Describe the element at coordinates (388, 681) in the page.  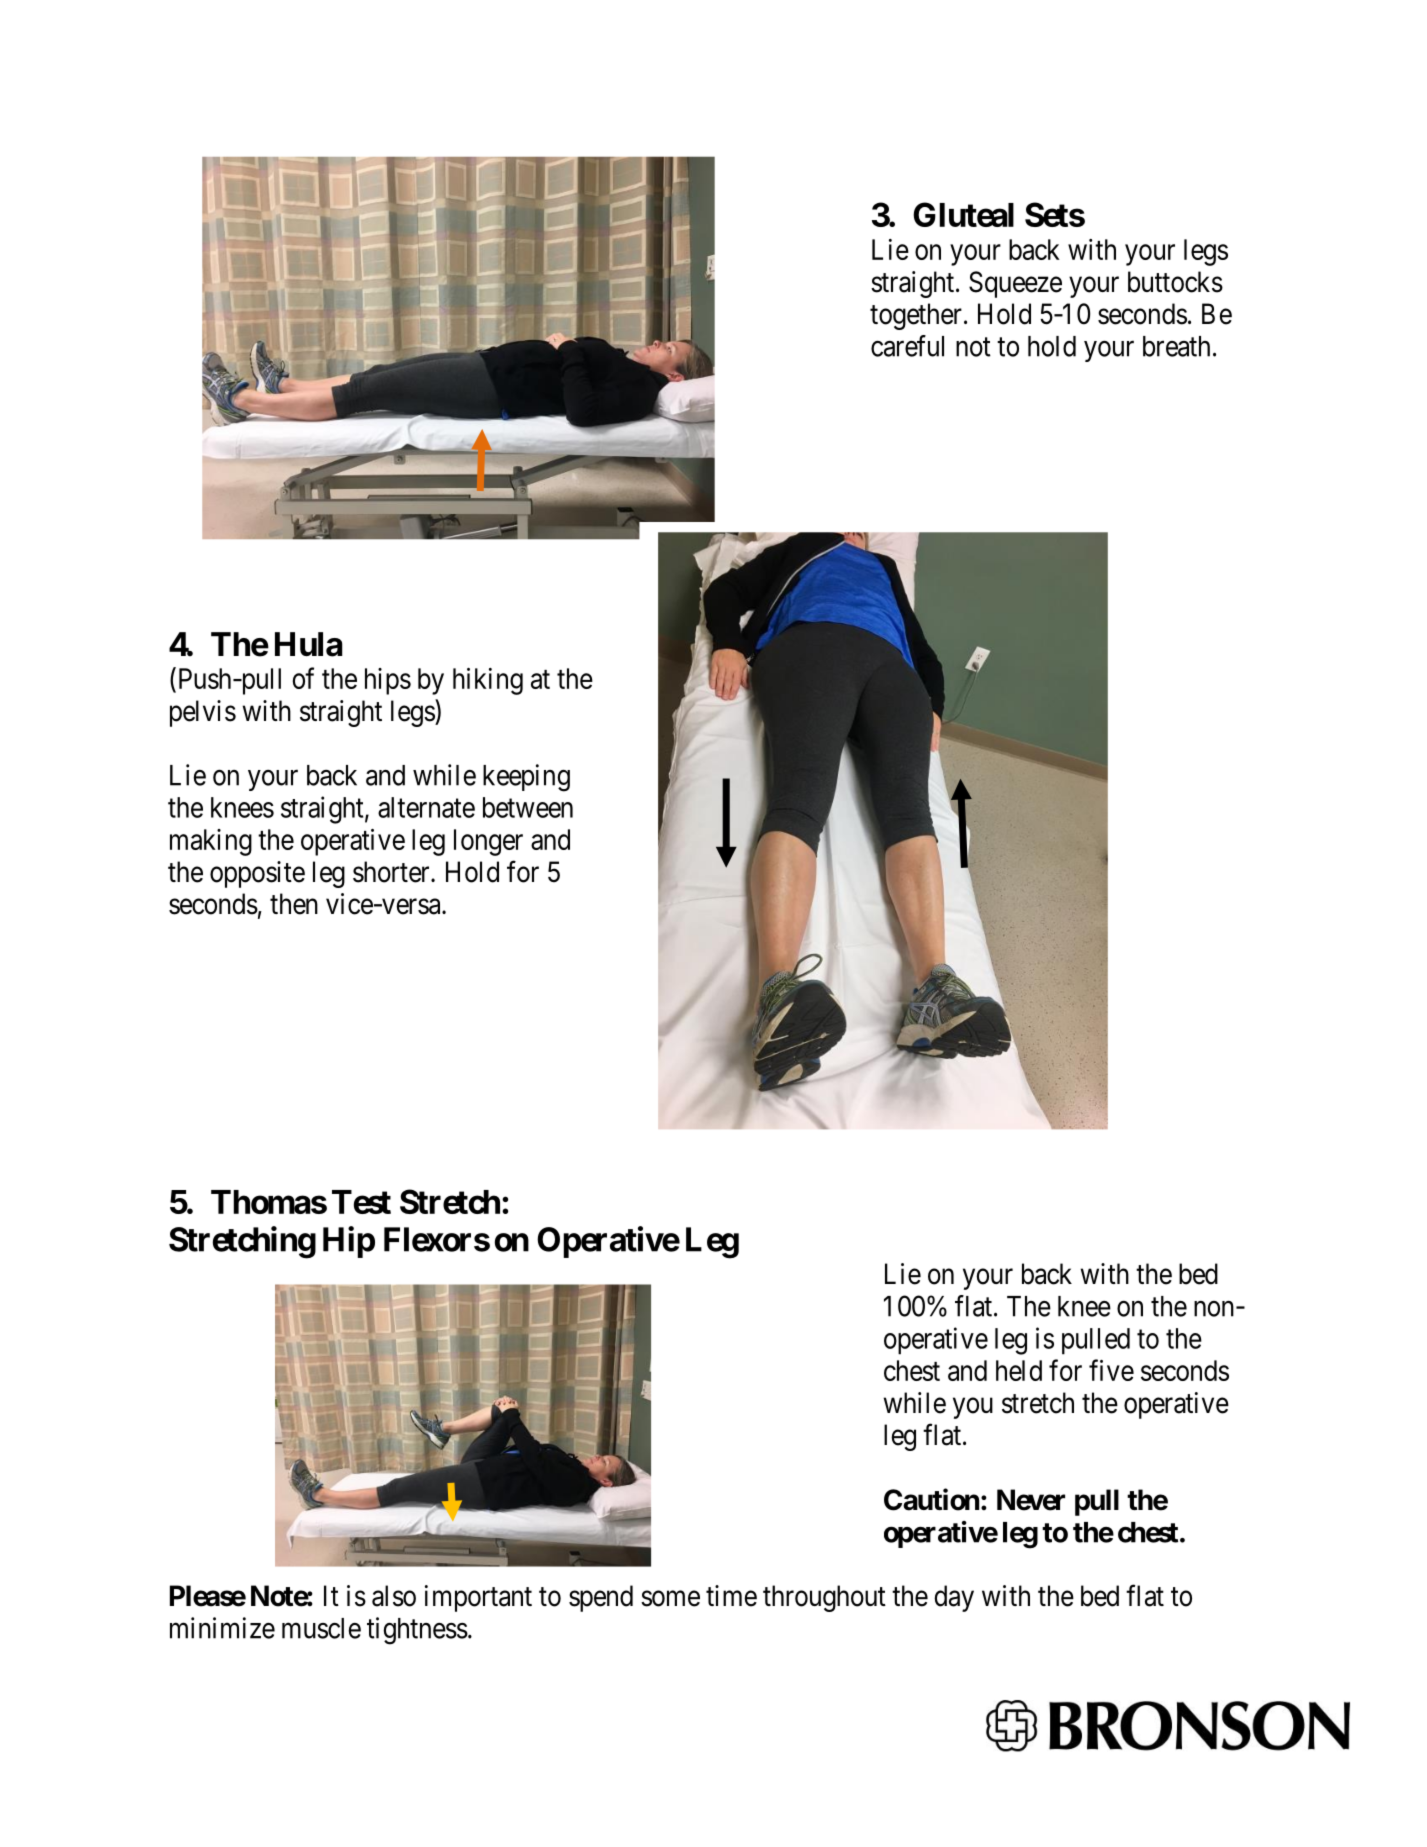
I see `hips` at that location.
